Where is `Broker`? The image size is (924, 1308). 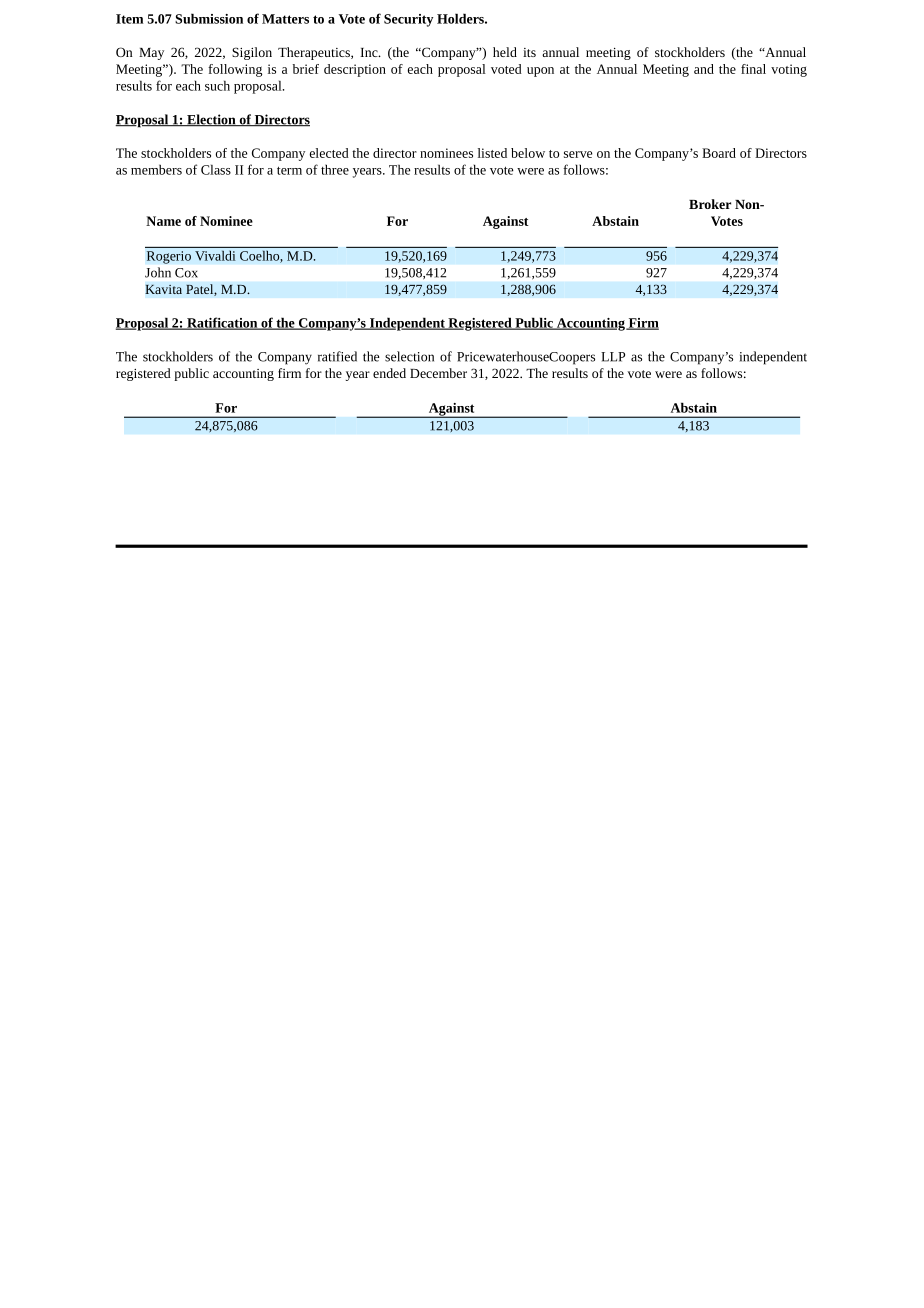
Broker is located at coordinates (710, 204).
